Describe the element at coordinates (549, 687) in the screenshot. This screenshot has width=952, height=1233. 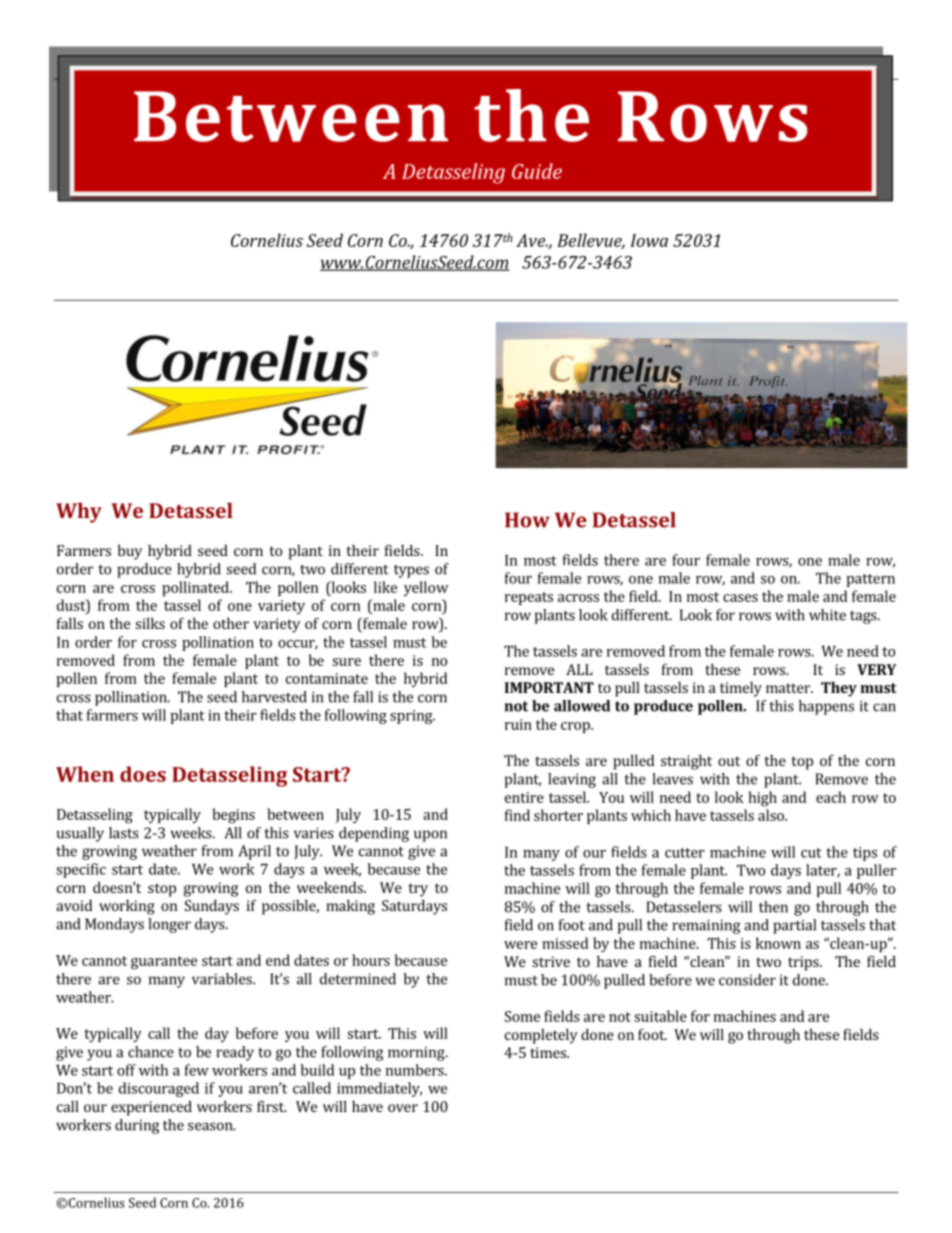
I see `IMPORTANT` at that location.
